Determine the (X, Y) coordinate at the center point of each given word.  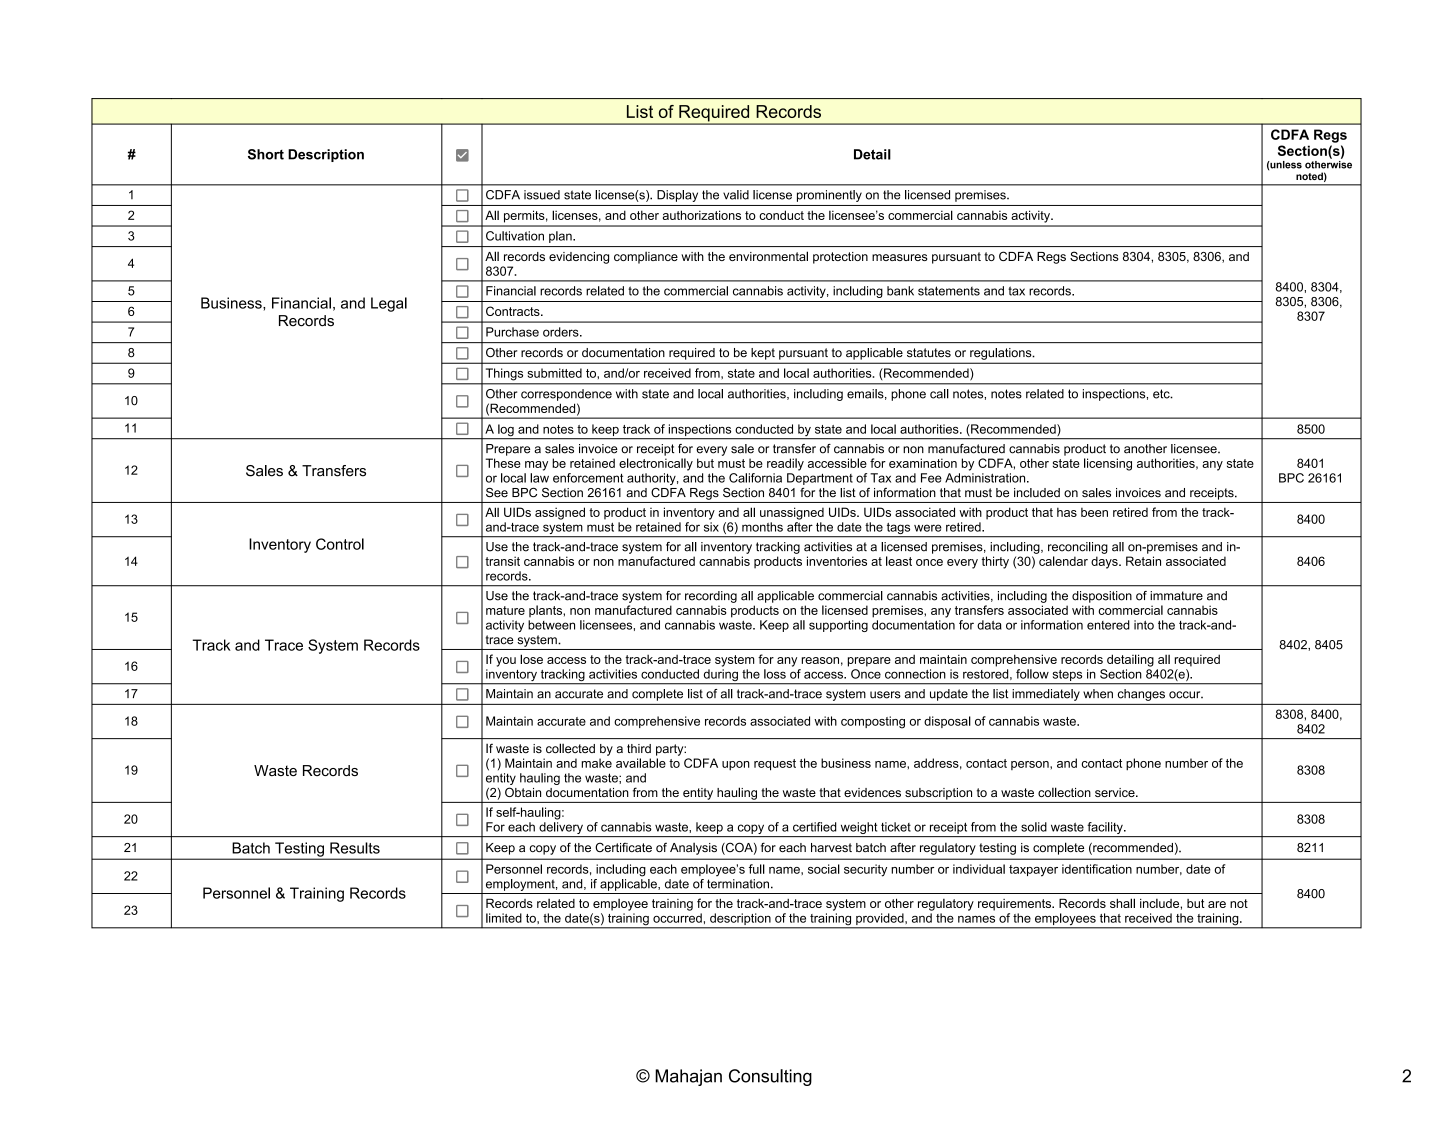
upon (736, 765)
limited (504, 918)
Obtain (523, 792)
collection (1064, 792)
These (503, 463)
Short (266, 154)
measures (899, 257)
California (755, 478)
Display (677, 196)
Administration (986, 478)
